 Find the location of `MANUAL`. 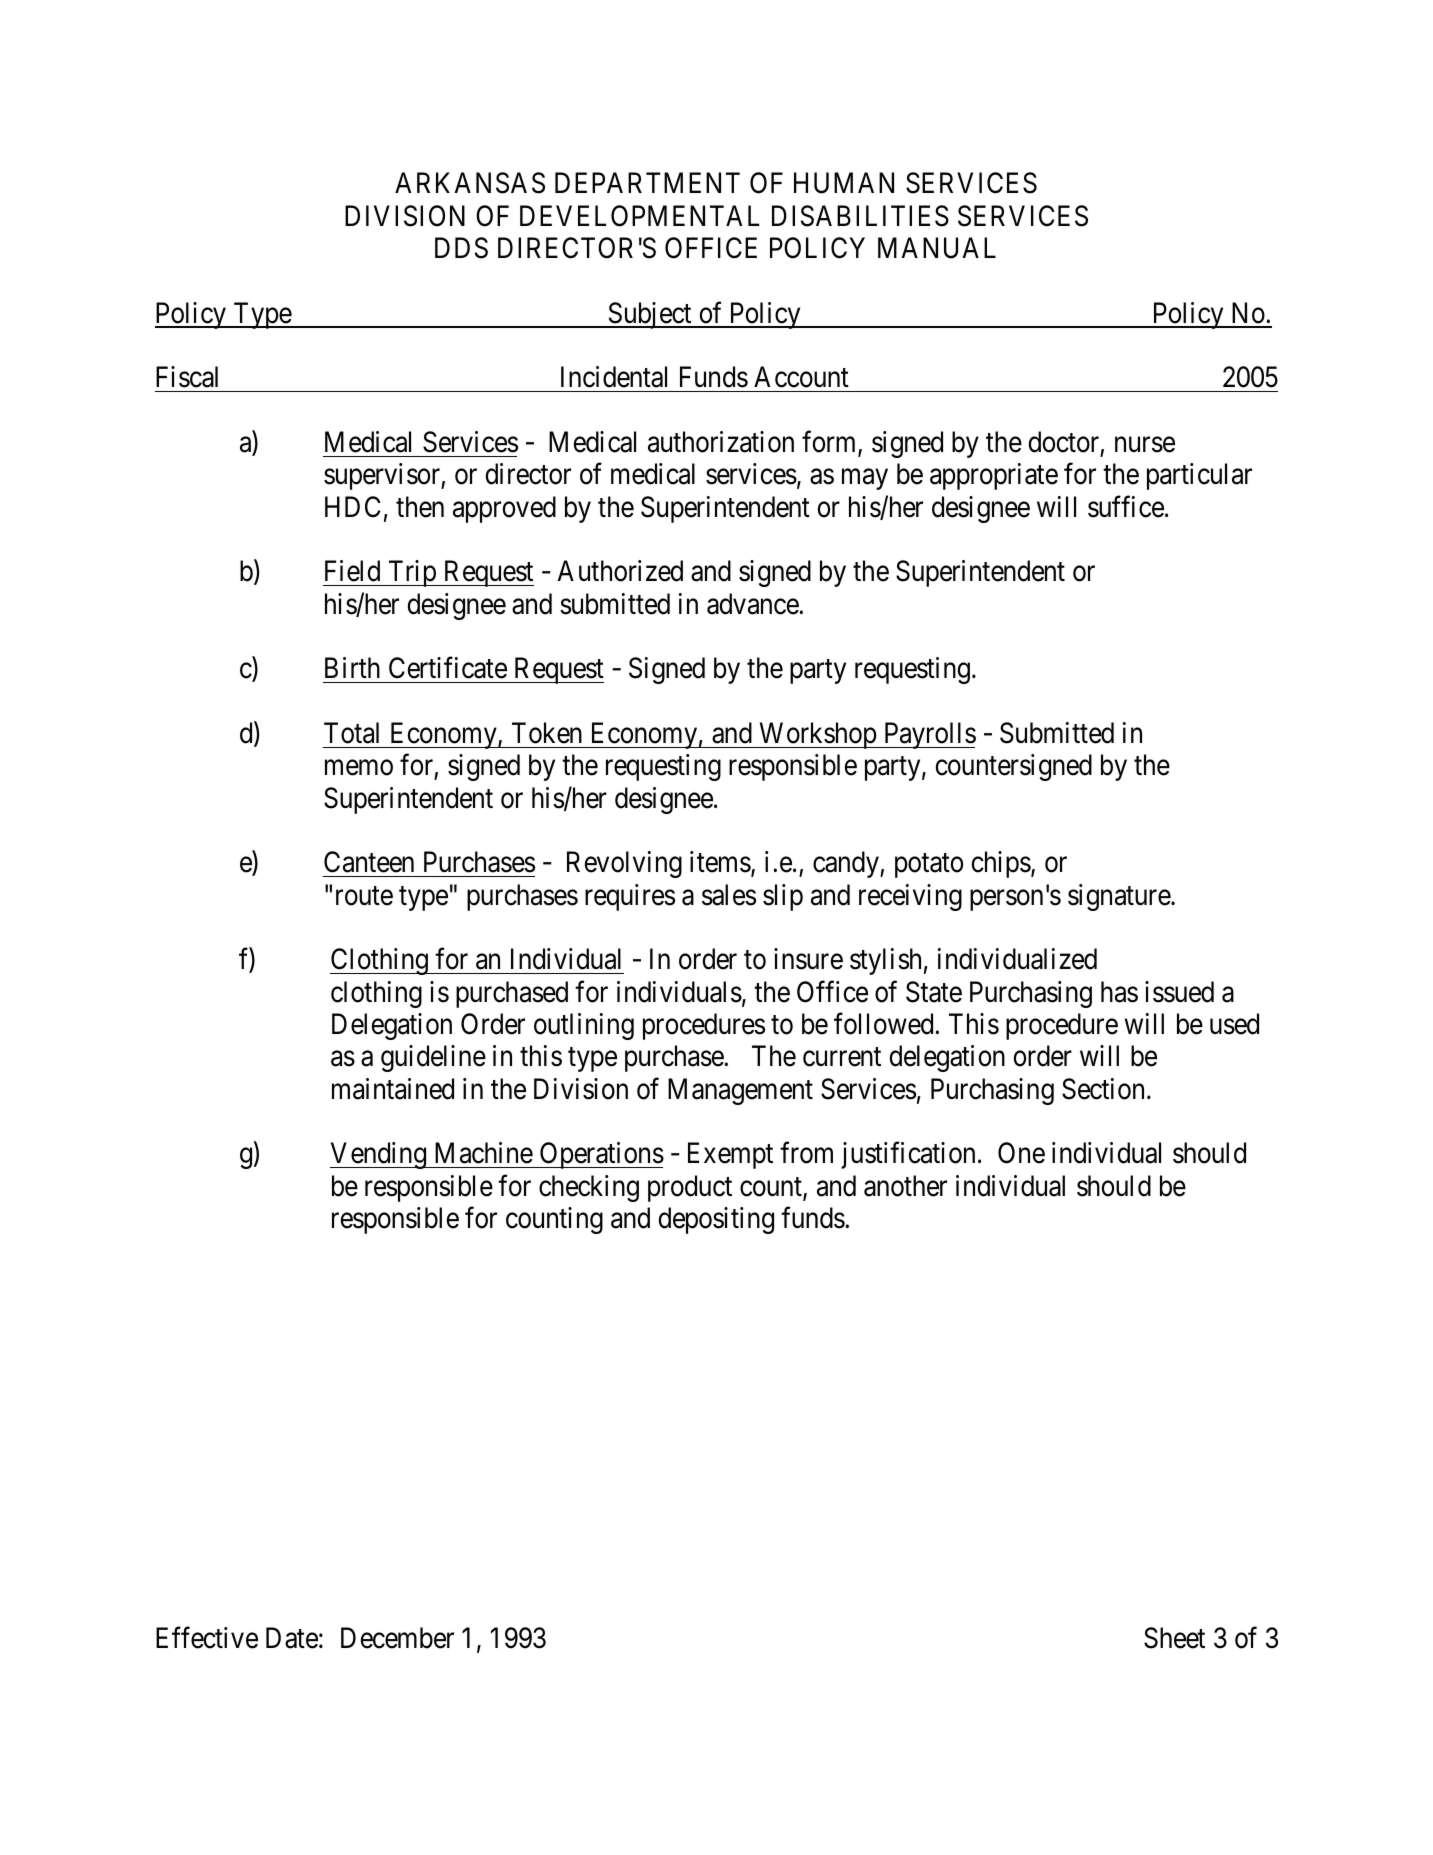

MANUAL is located at coordinates (937, 248).
